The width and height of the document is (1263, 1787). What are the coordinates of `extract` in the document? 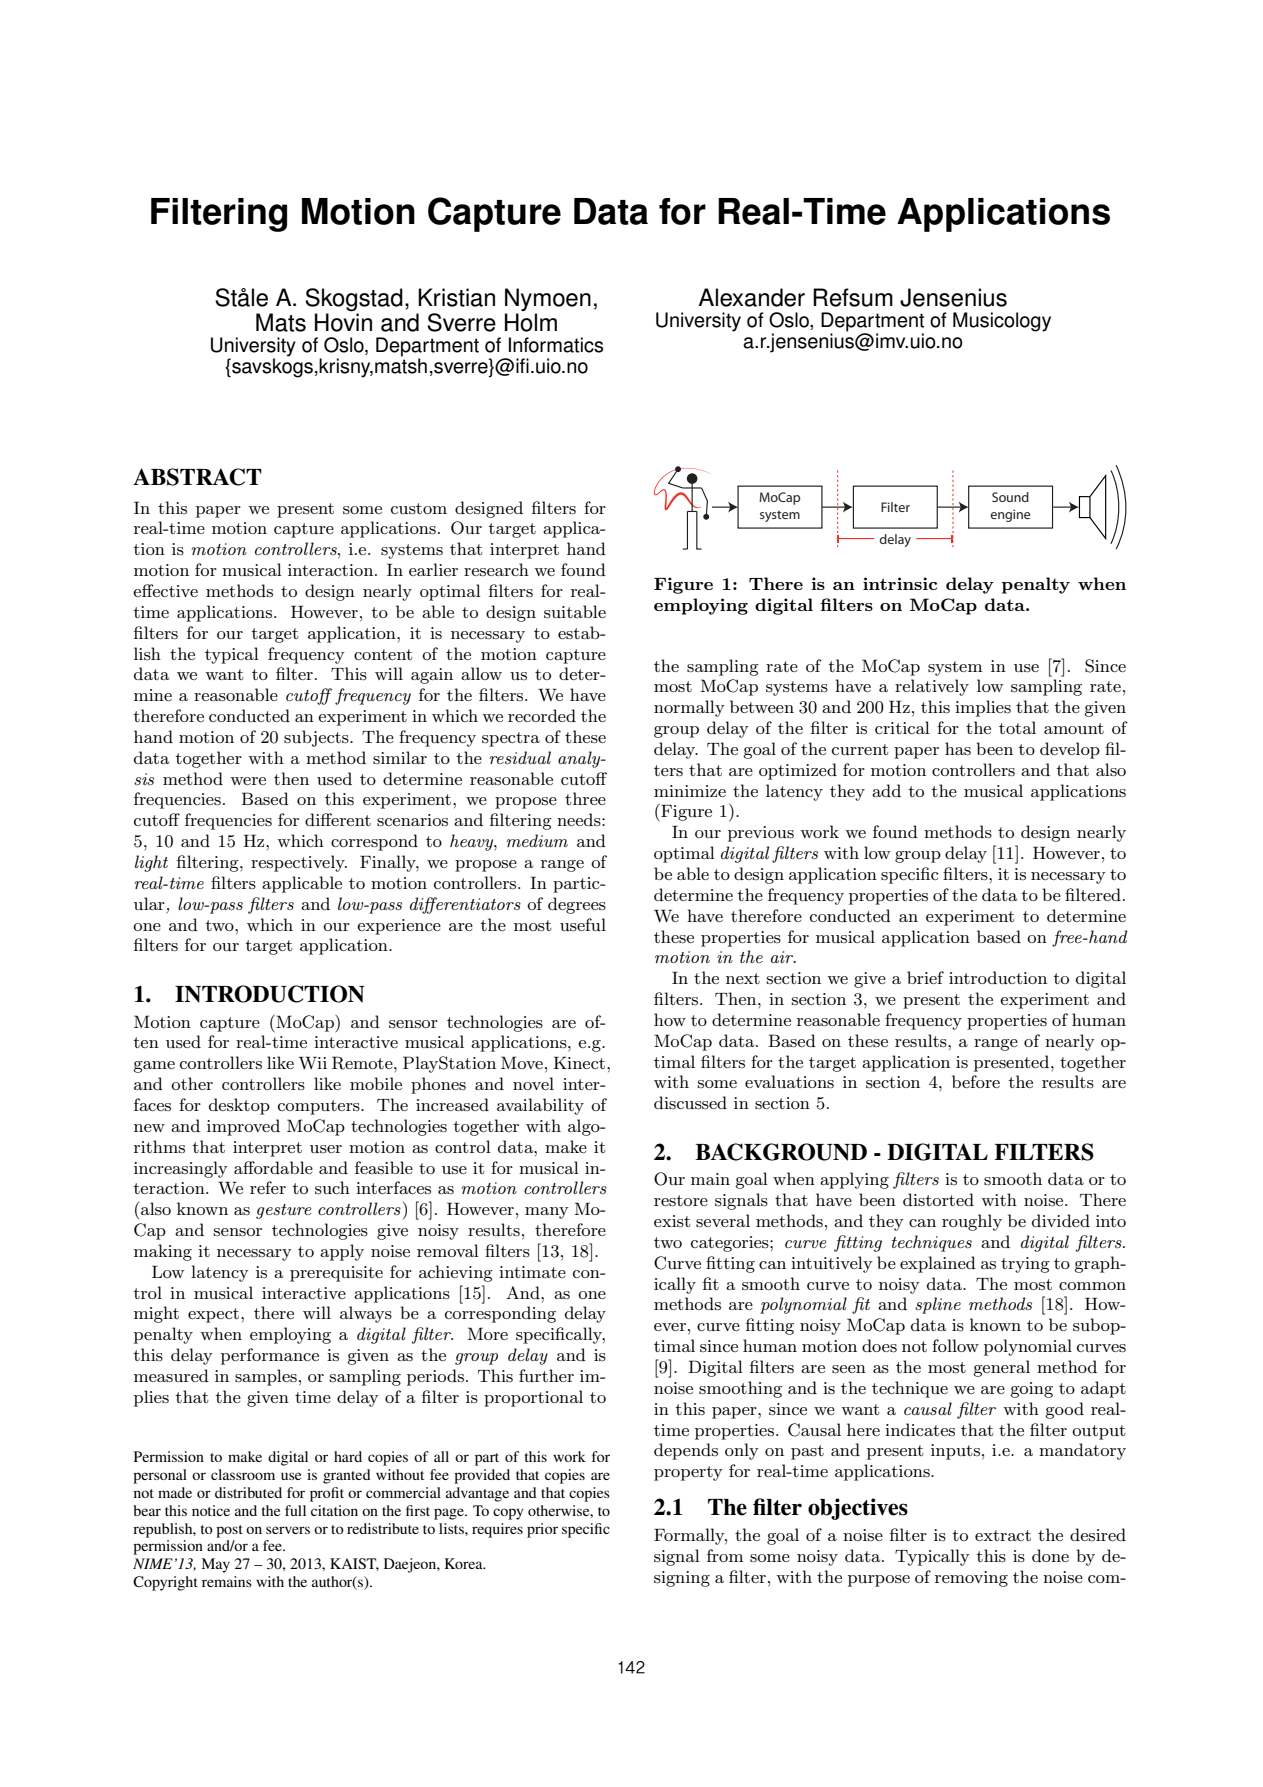 It's located at (1003, 1535).
